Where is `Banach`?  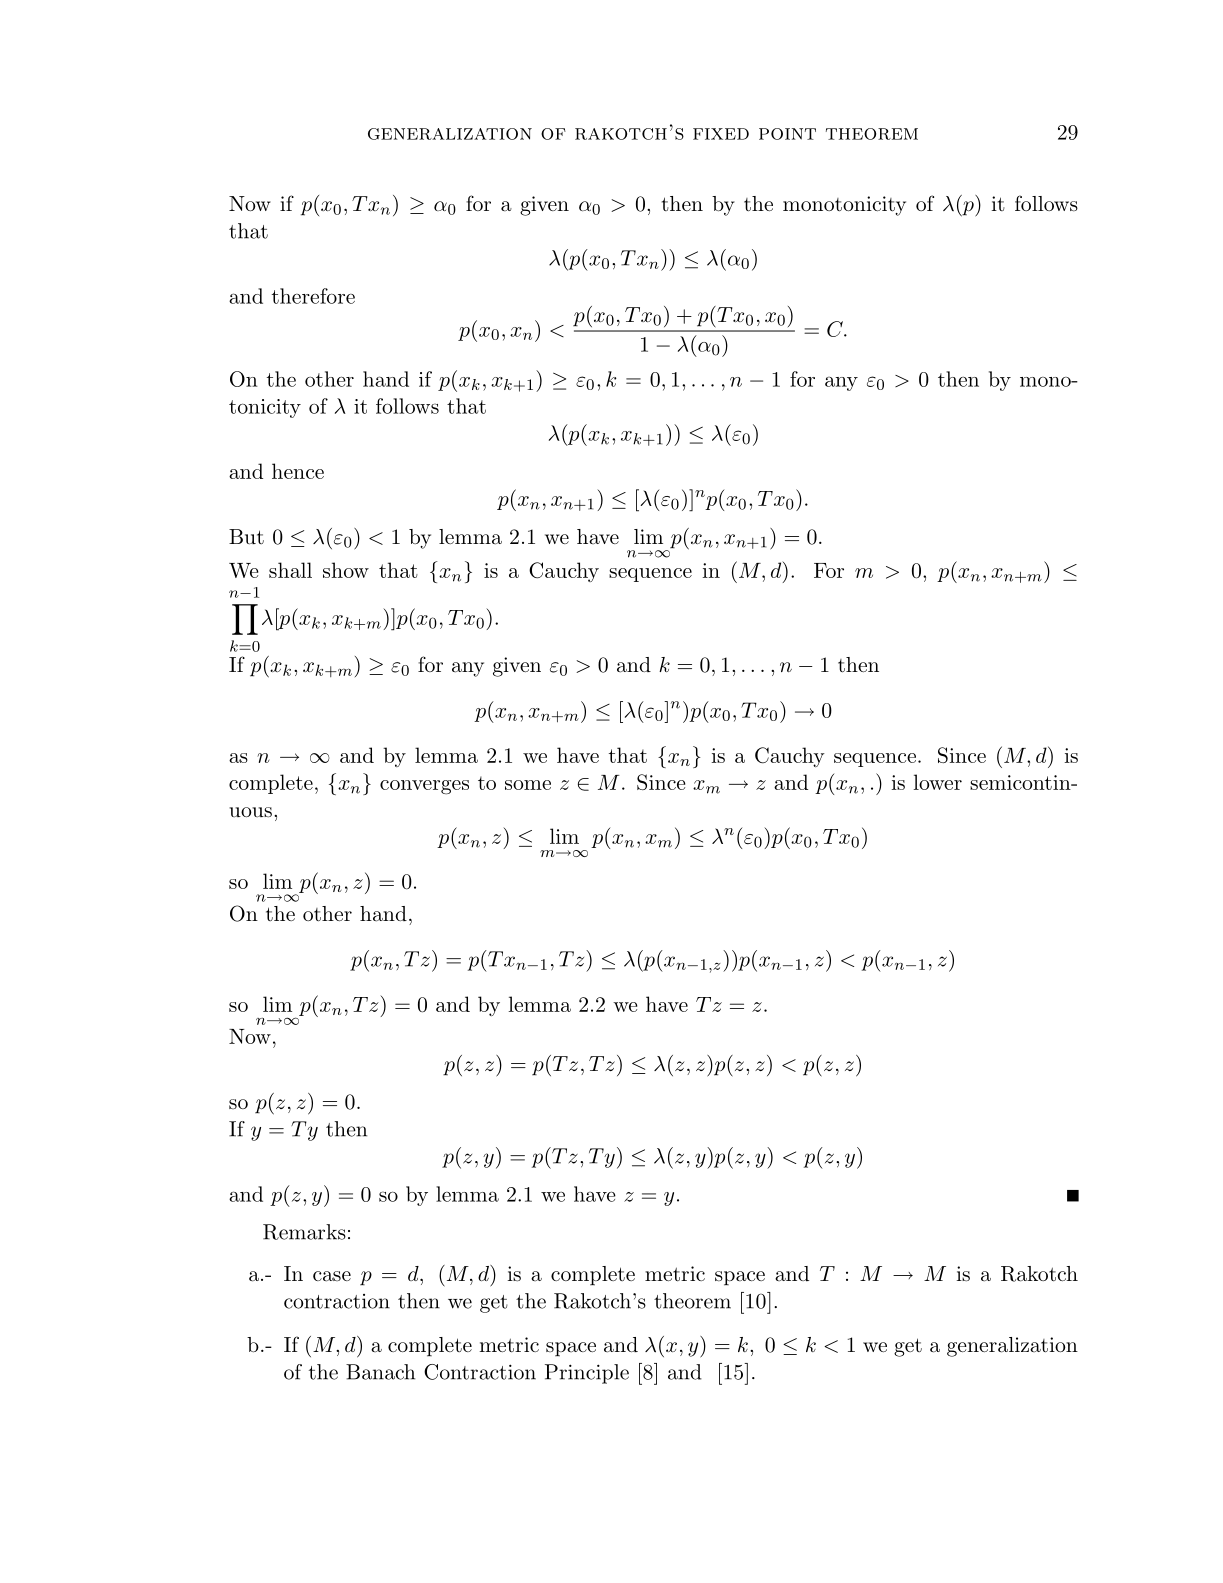
Banach is located at coordinates (380, 1372).
